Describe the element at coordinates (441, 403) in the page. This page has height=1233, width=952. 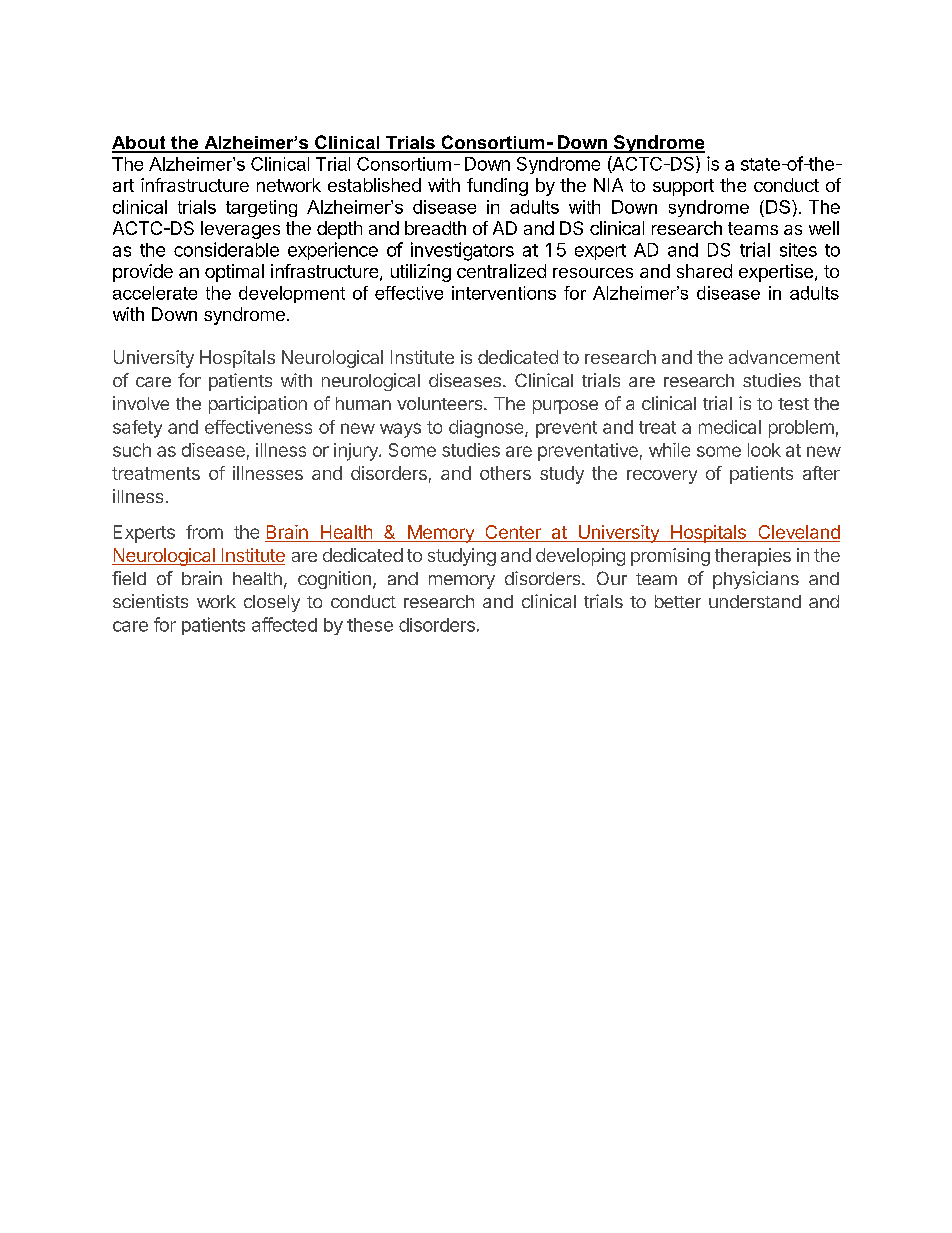
I see `volunteers` at that location.
